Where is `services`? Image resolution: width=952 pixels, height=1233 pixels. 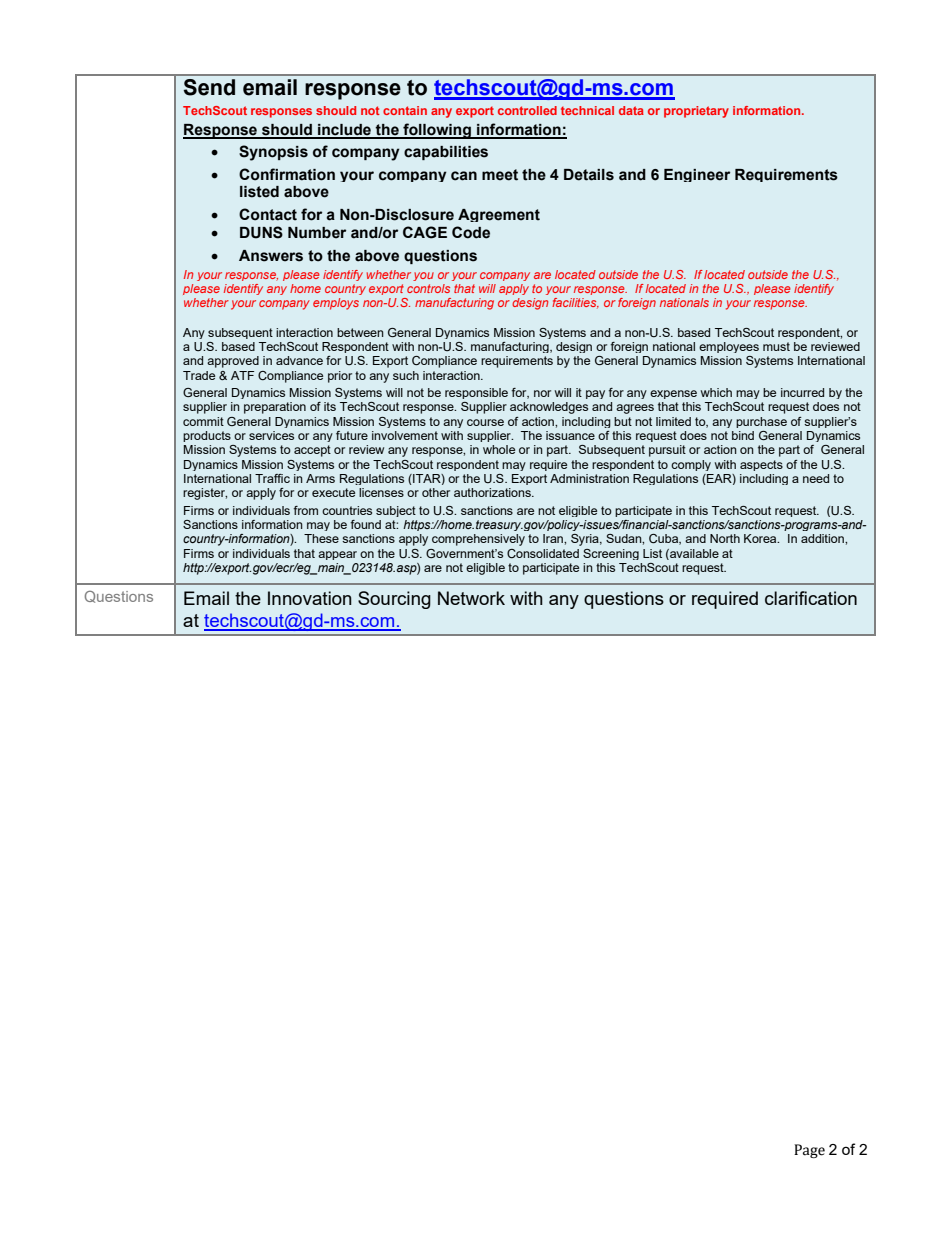
services is located at coordinates (271, 435).
